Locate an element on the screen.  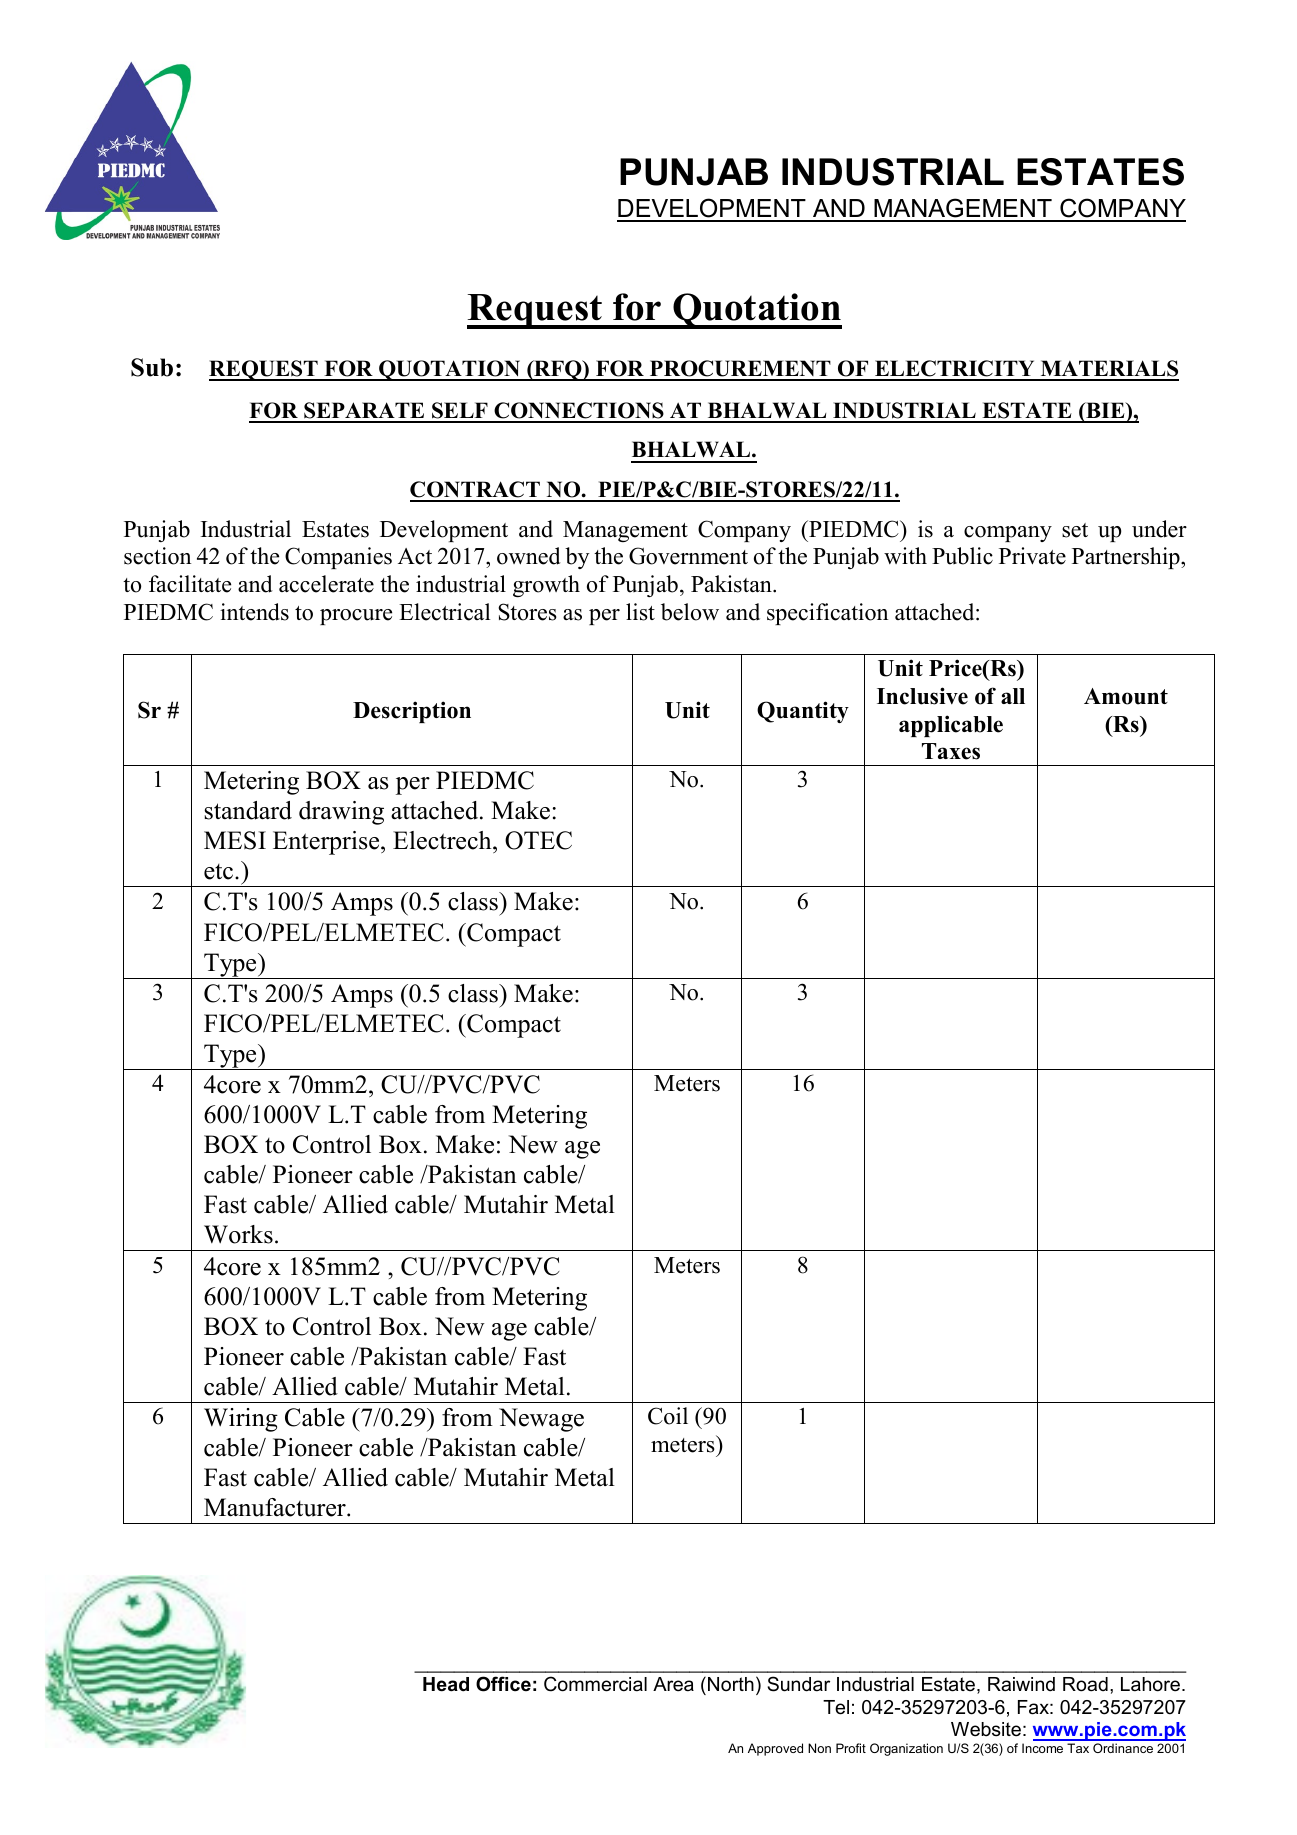
Head is located at coordinates (446, 1684).
